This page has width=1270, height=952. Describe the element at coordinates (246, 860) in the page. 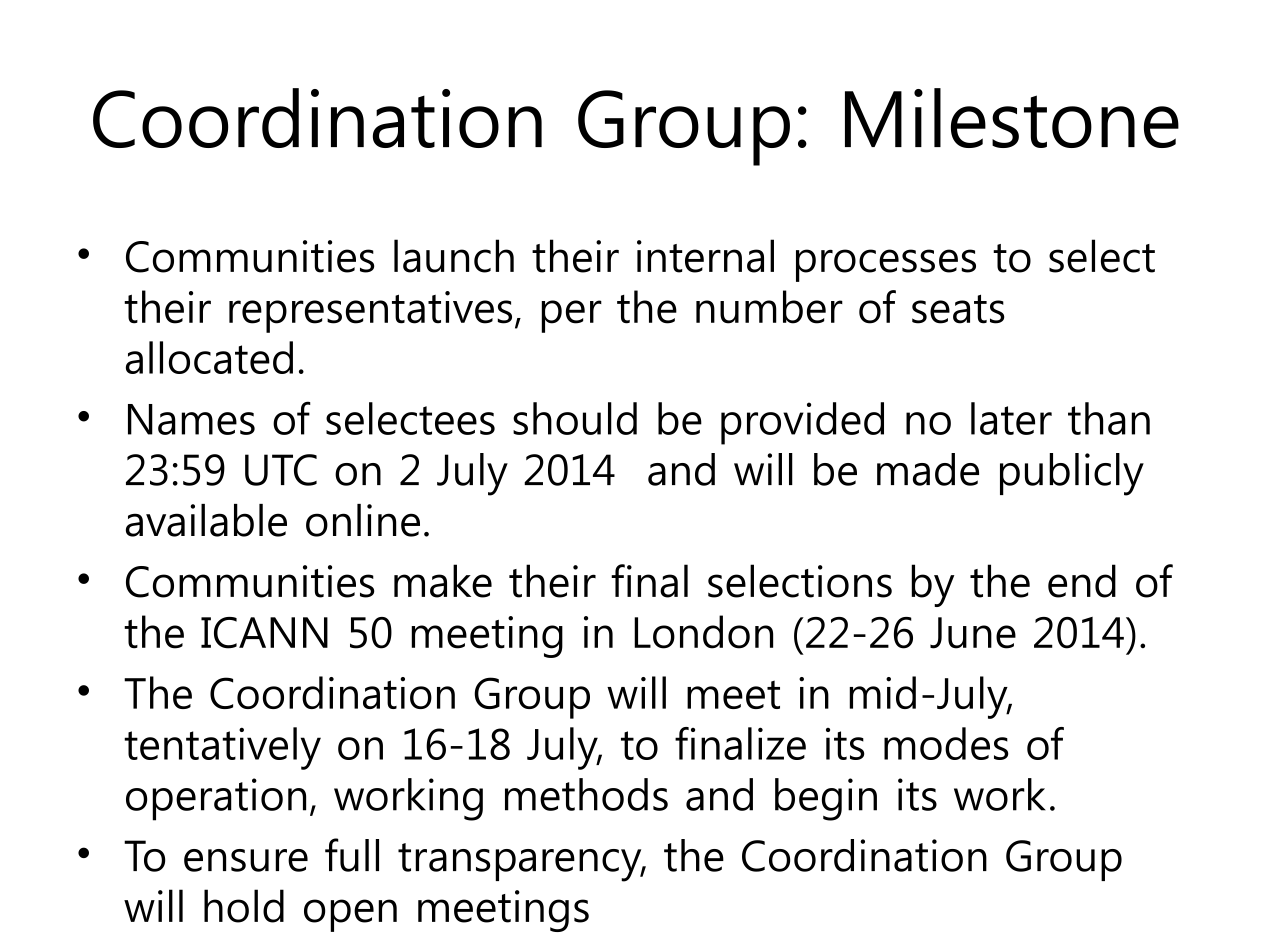

I see `ensure` at that location.
